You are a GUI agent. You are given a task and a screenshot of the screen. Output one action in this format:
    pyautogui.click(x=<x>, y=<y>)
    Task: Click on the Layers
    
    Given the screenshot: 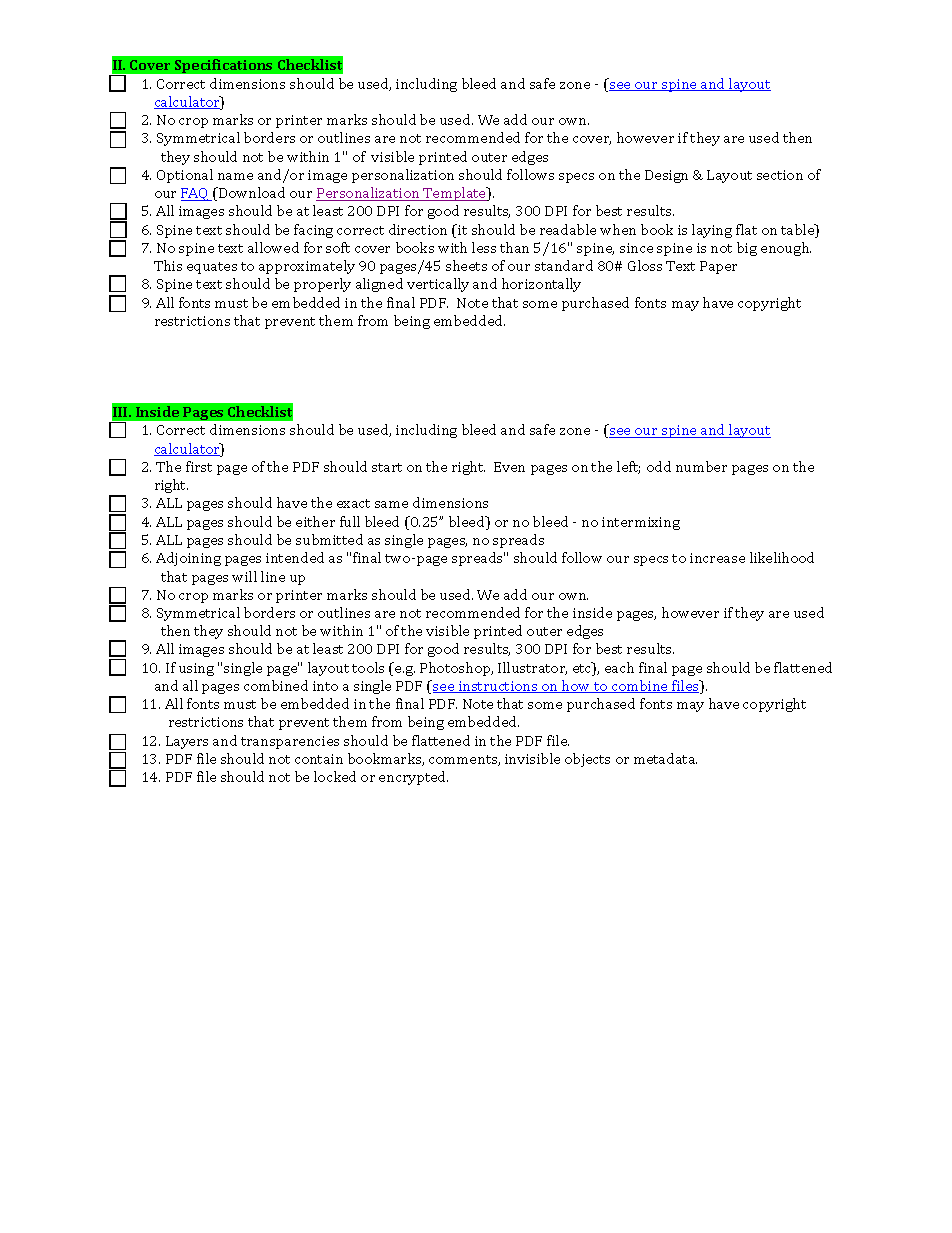 What is the action you would take?
    pyautogui.click(x=187, y=742)
